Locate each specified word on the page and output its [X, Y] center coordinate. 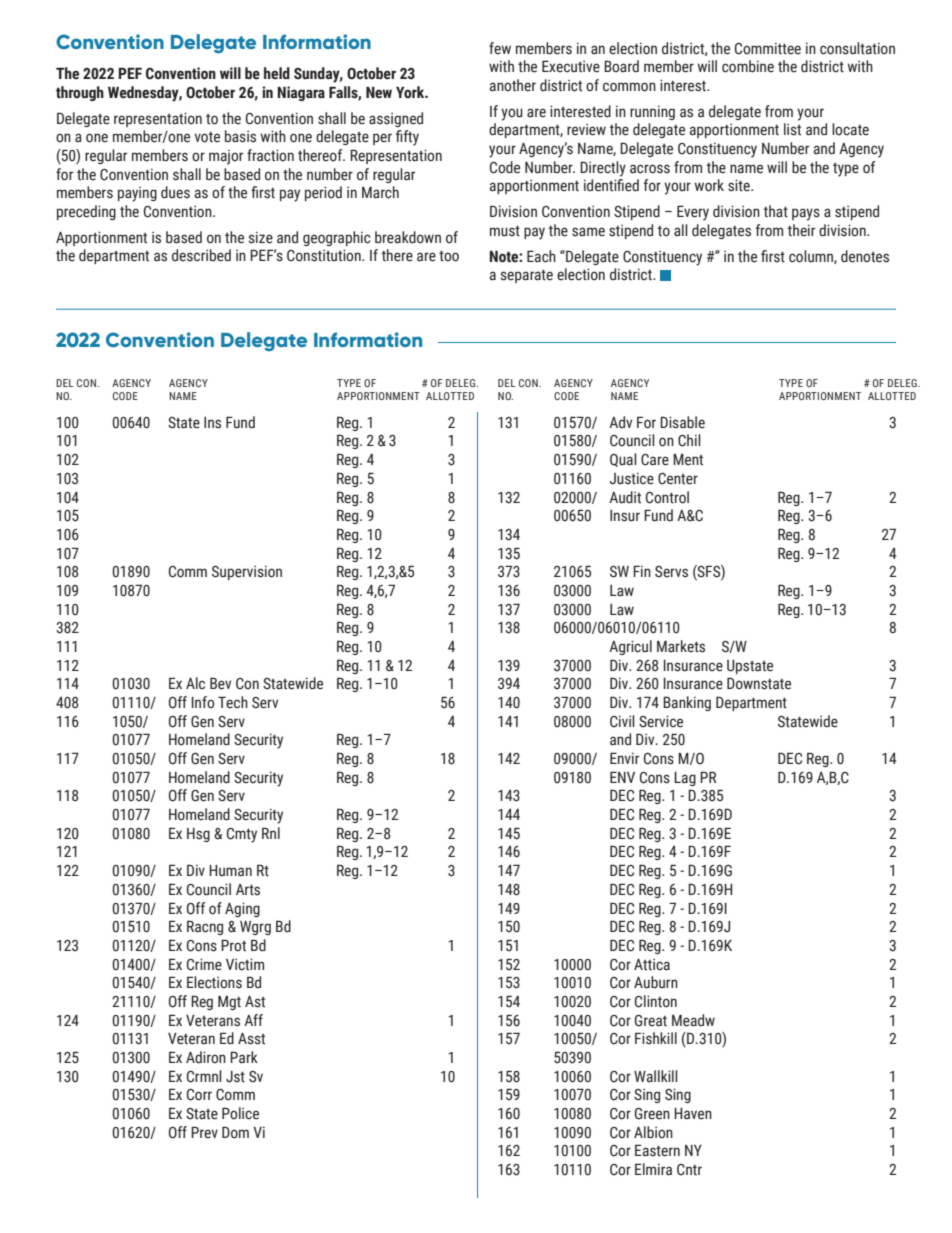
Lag [685, 779]
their [801, 230]
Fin [642, 571]
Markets [681, 646]
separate [527, 276]
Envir [624, 758]
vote [207, 137]
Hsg [198, 835]
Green [652, 1114]
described [201, 255]
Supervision [247, 572]
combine [748, 66]
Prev [204, 1132]
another [512, 85]
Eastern [657, 1150]
